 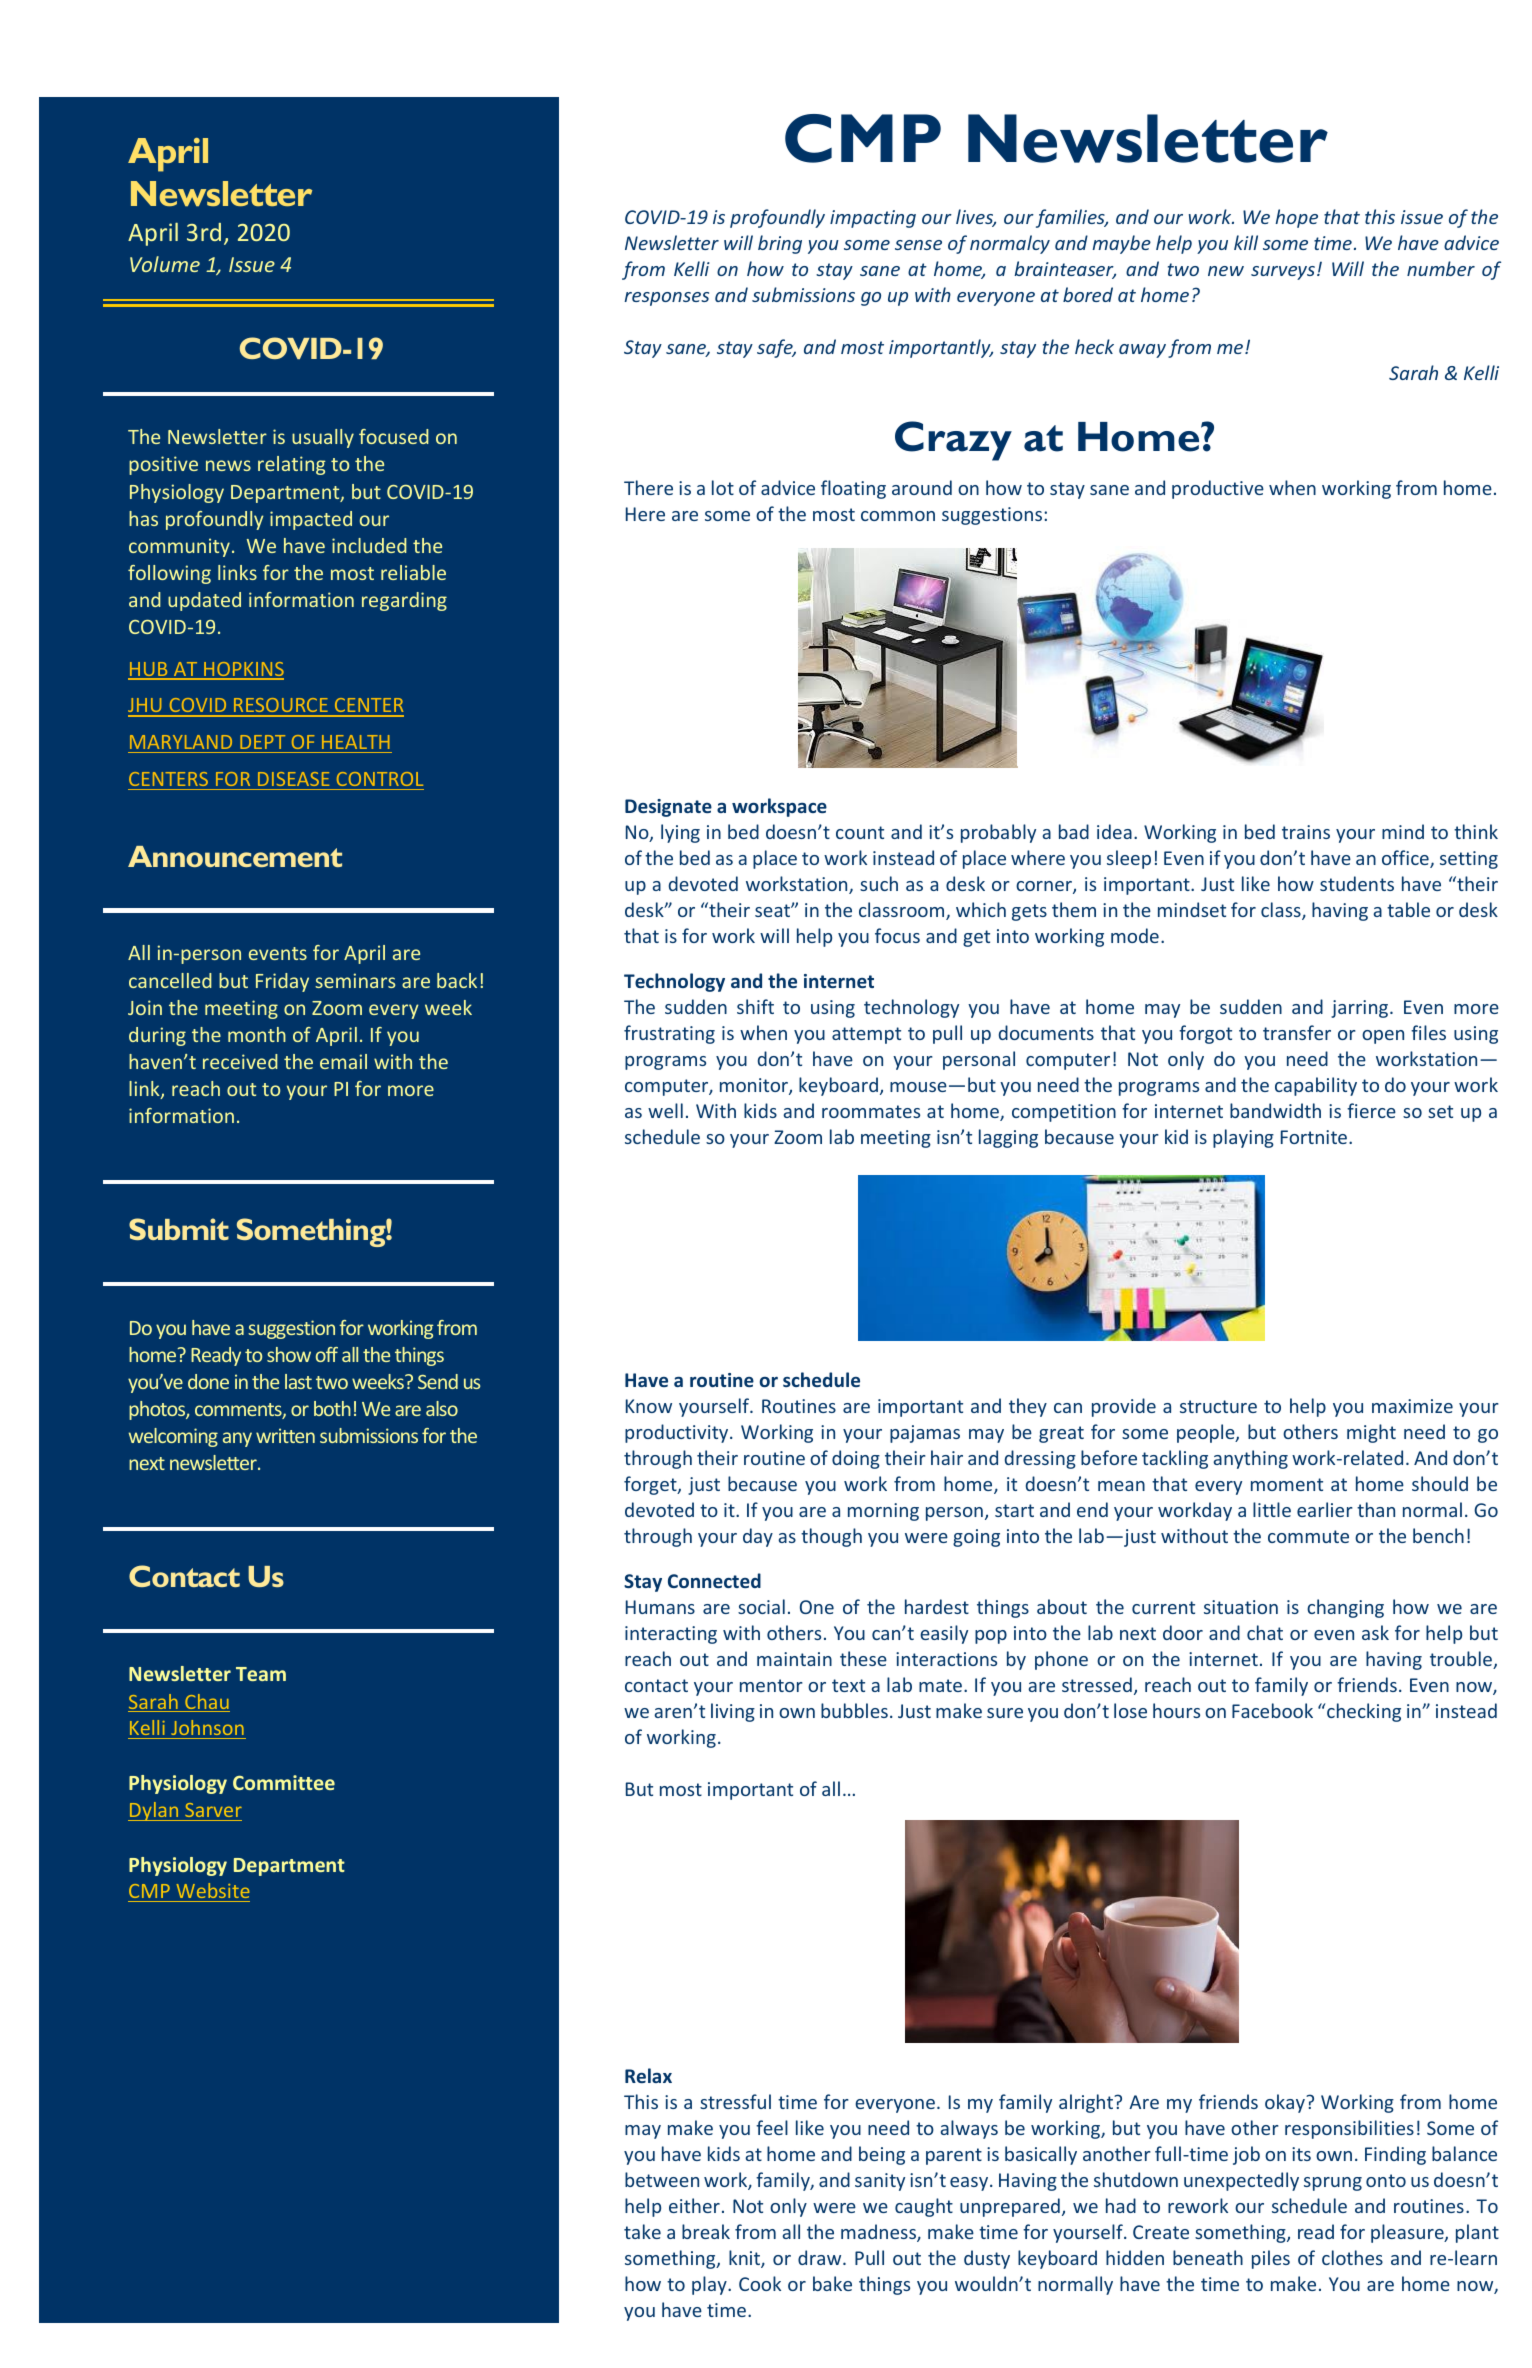 What do you see at coordinates (343, 1061) in the image?
I see `email` at bounding box center [343, 1061].
